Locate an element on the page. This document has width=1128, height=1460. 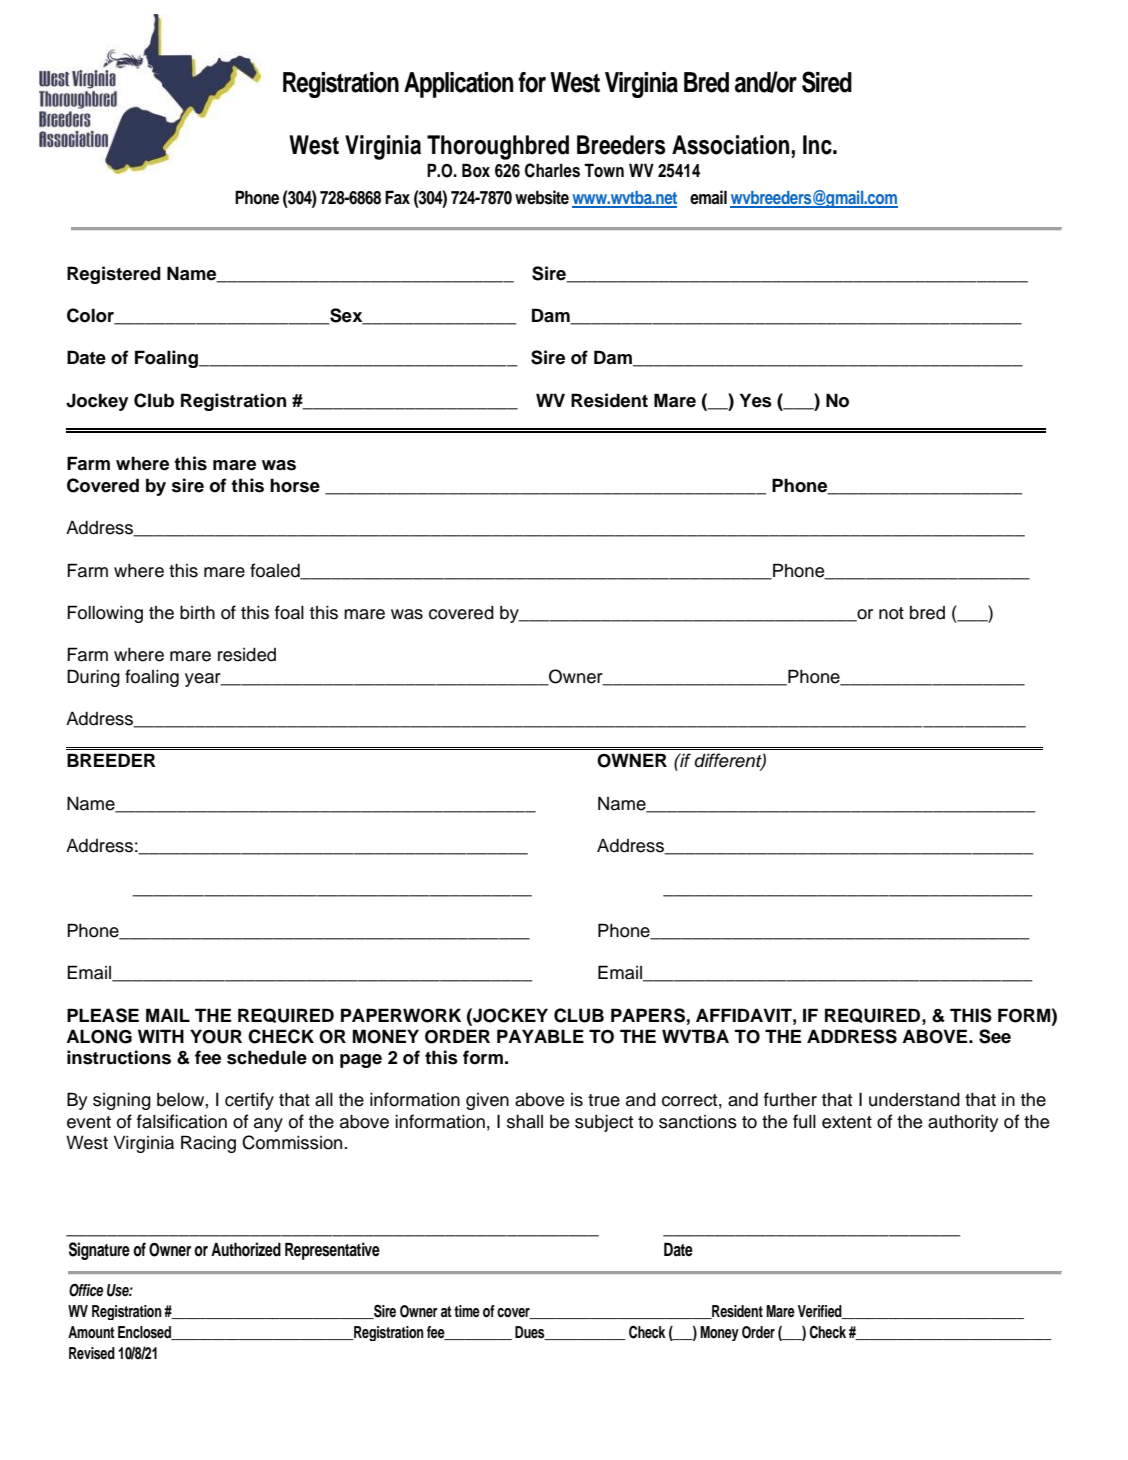
Amount is located at coordinates (91, 1332).
